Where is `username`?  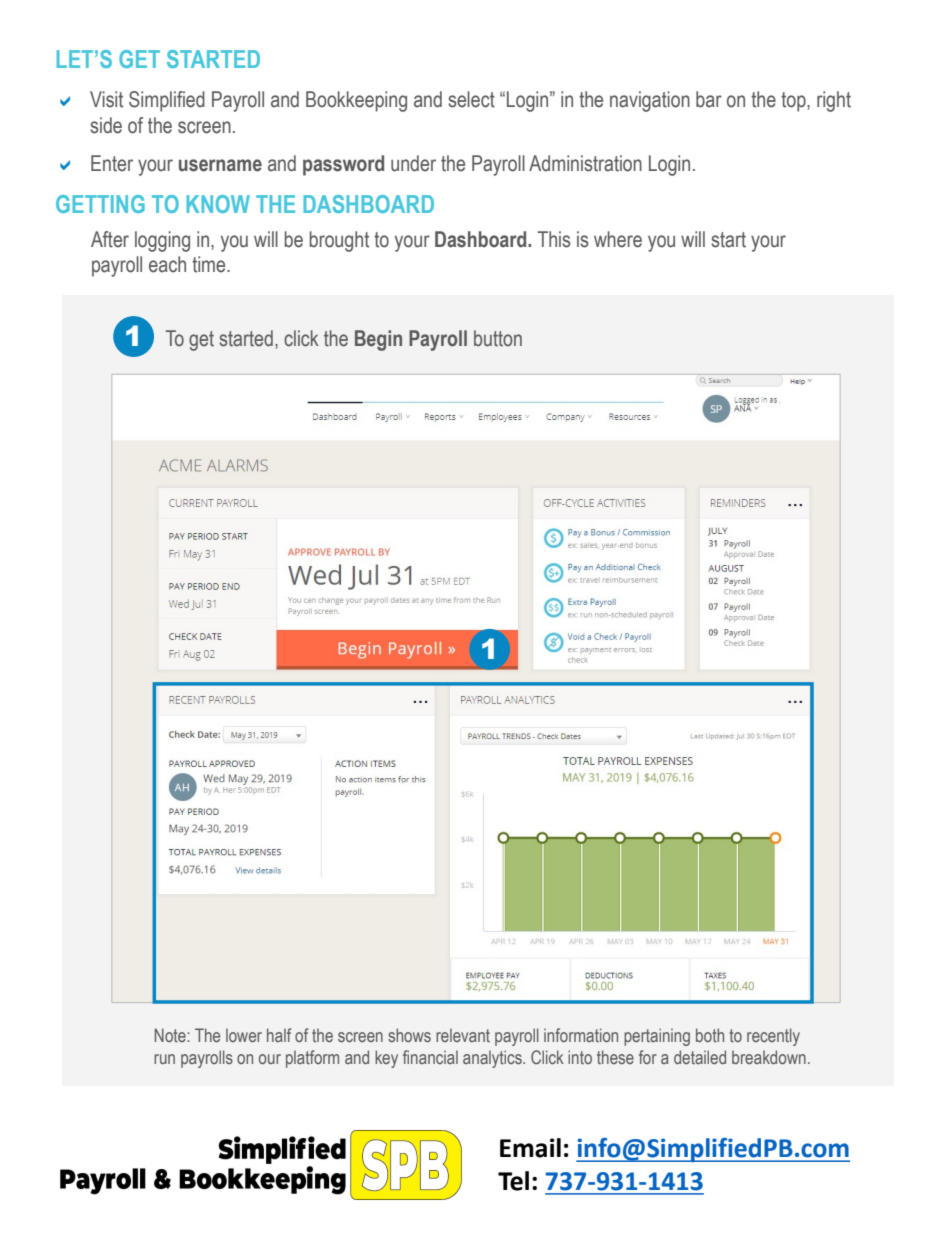
username is located at coordinates (220, 165).
